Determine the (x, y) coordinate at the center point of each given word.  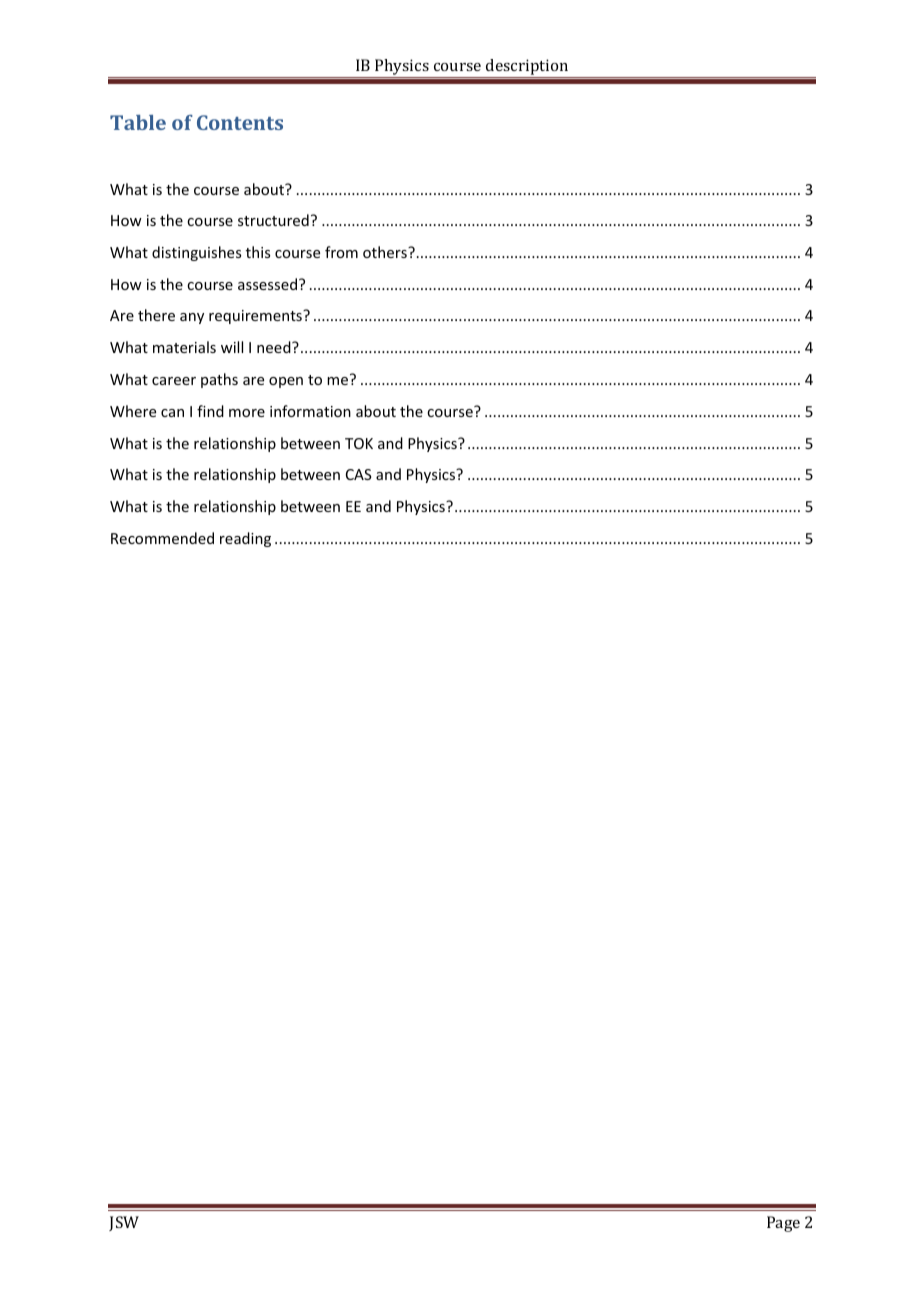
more (247, 413)
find (210, 411)
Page (783, 1224)
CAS (359, 474)
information (310, 411)
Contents (240, 122)
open (286, 382)
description (527, 67)
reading (245, 539)
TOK (359, 443)
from (341, 252)
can (172, 413)
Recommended (162, 538)
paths (219, 380)
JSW (124, 1223)
